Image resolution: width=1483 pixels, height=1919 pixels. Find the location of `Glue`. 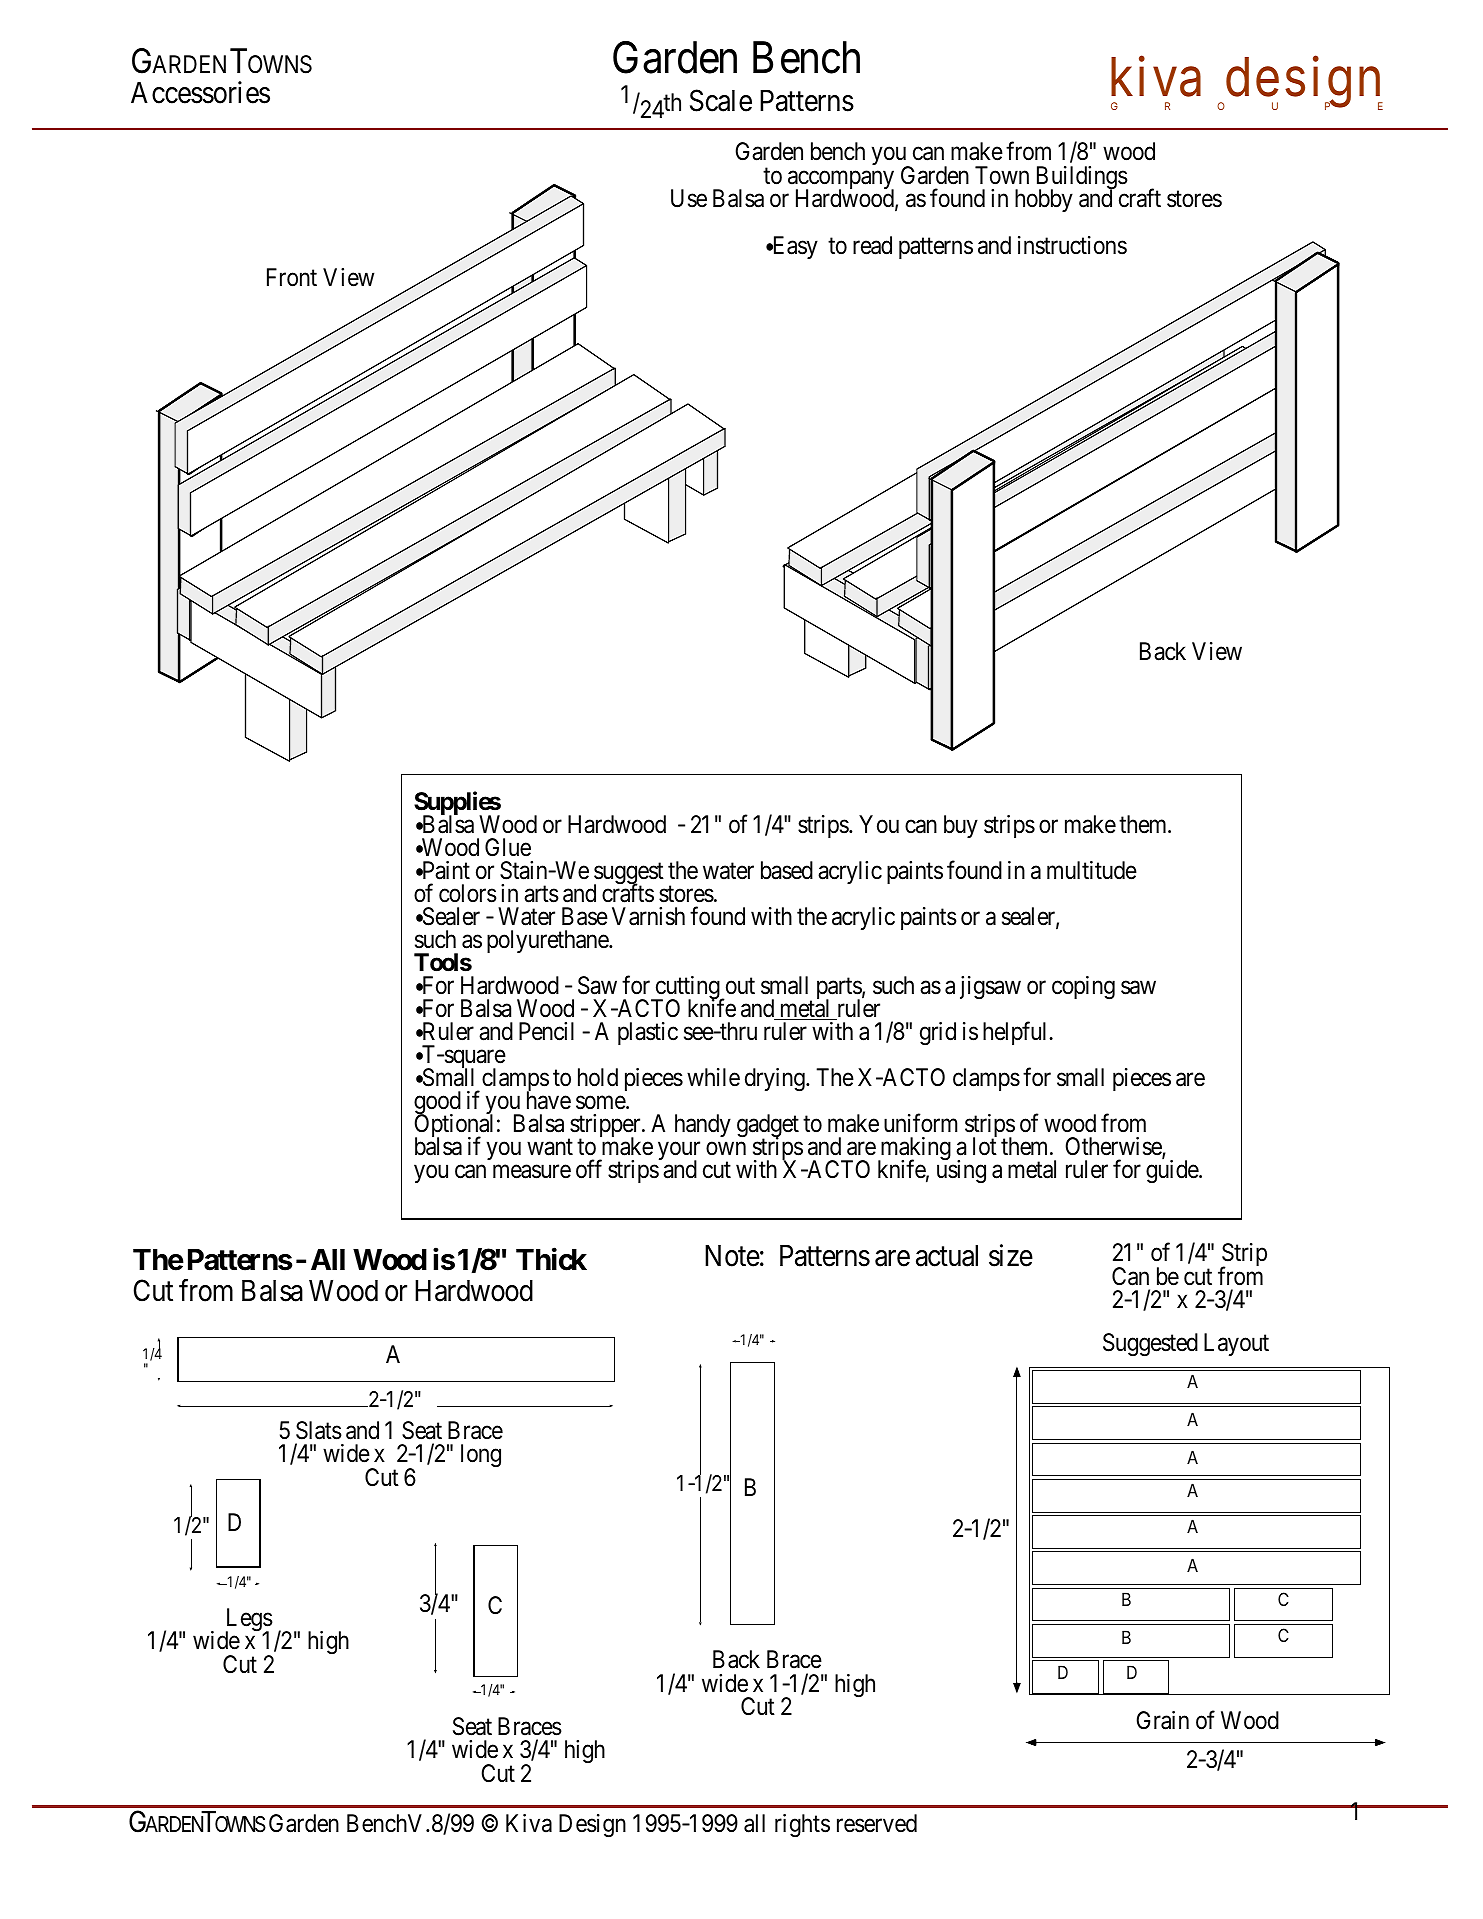

Glue is located at coordinates (508, 847).
